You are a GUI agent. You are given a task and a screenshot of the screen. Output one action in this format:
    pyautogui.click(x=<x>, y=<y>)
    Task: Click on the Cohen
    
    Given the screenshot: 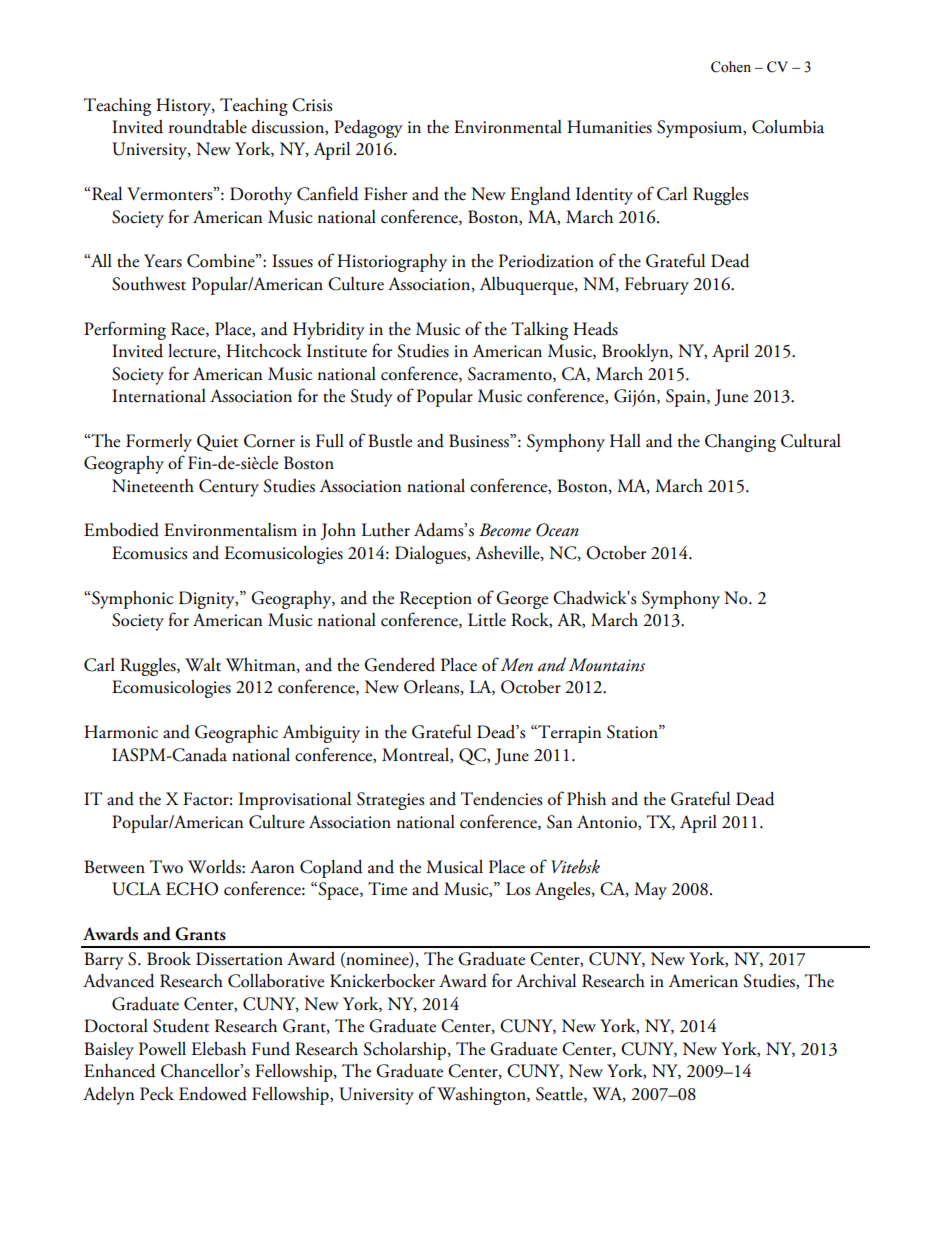 What is the action you would take?
    pyautogui.click(x=731, y=67)
